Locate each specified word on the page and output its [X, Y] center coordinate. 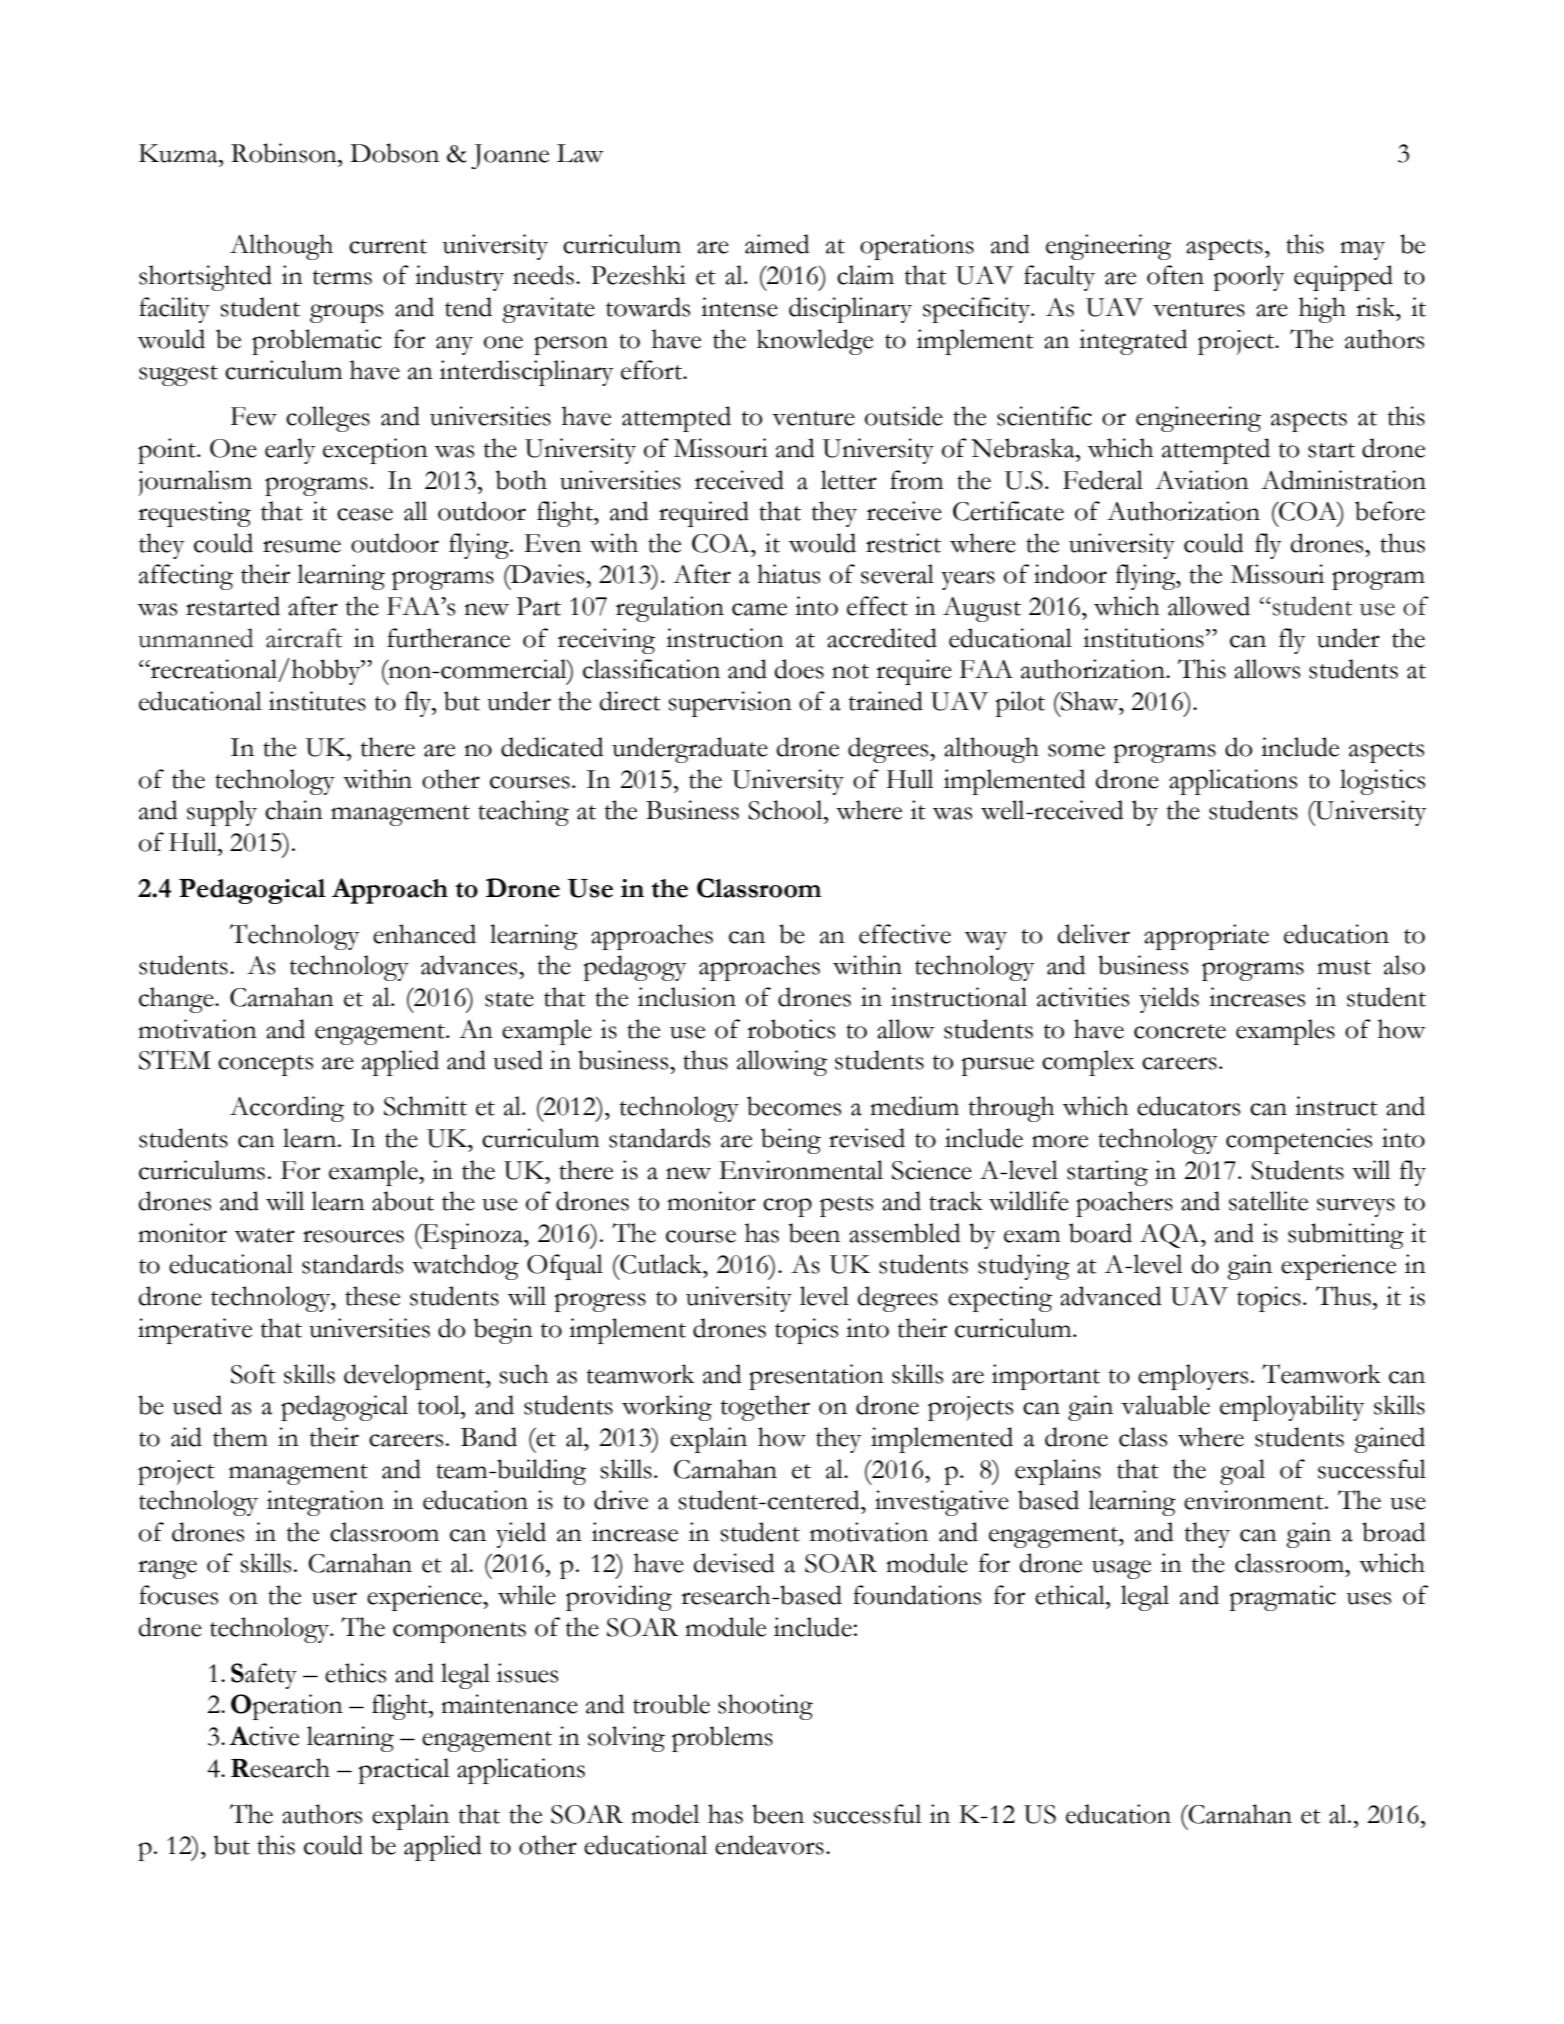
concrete [1180, 1031]
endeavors [769, 1845]
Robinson [285, 153]
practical [404, 1771]
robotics [791, 1029]
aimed [777, 244]
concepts [265, 1065]
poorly [1249, 278]
